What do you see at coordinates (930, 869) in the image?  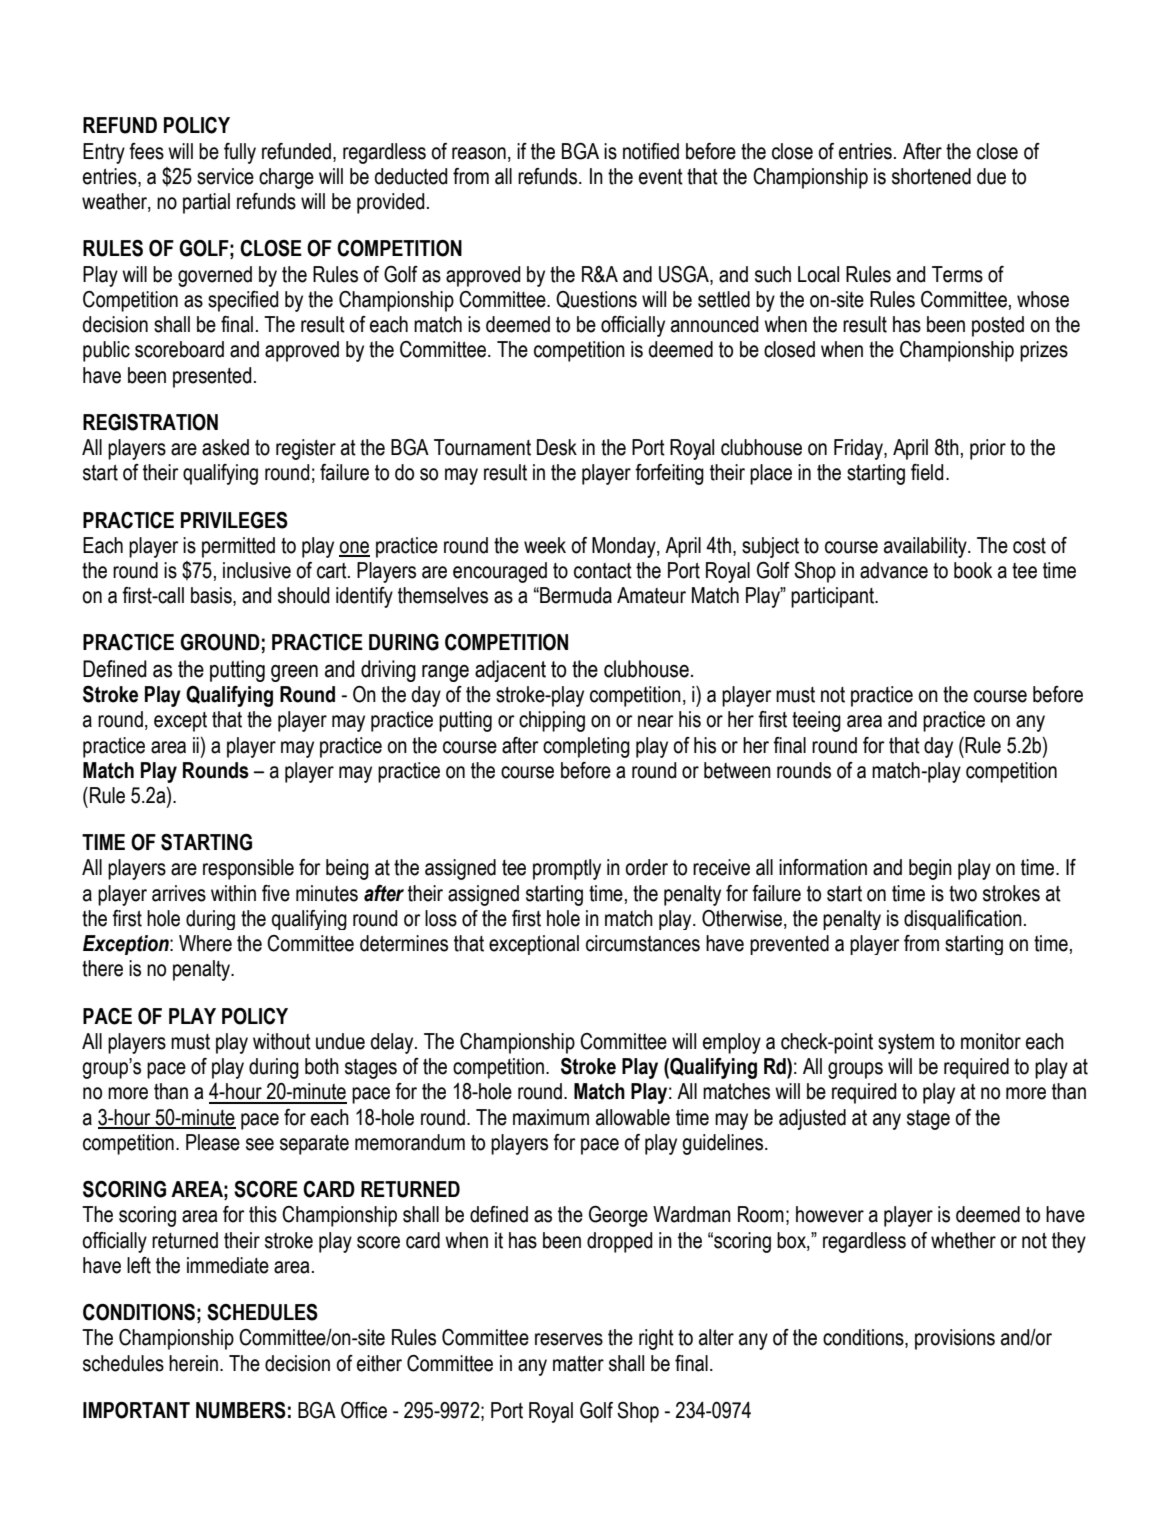 I see `begin` at bounding box center [930, 869].
